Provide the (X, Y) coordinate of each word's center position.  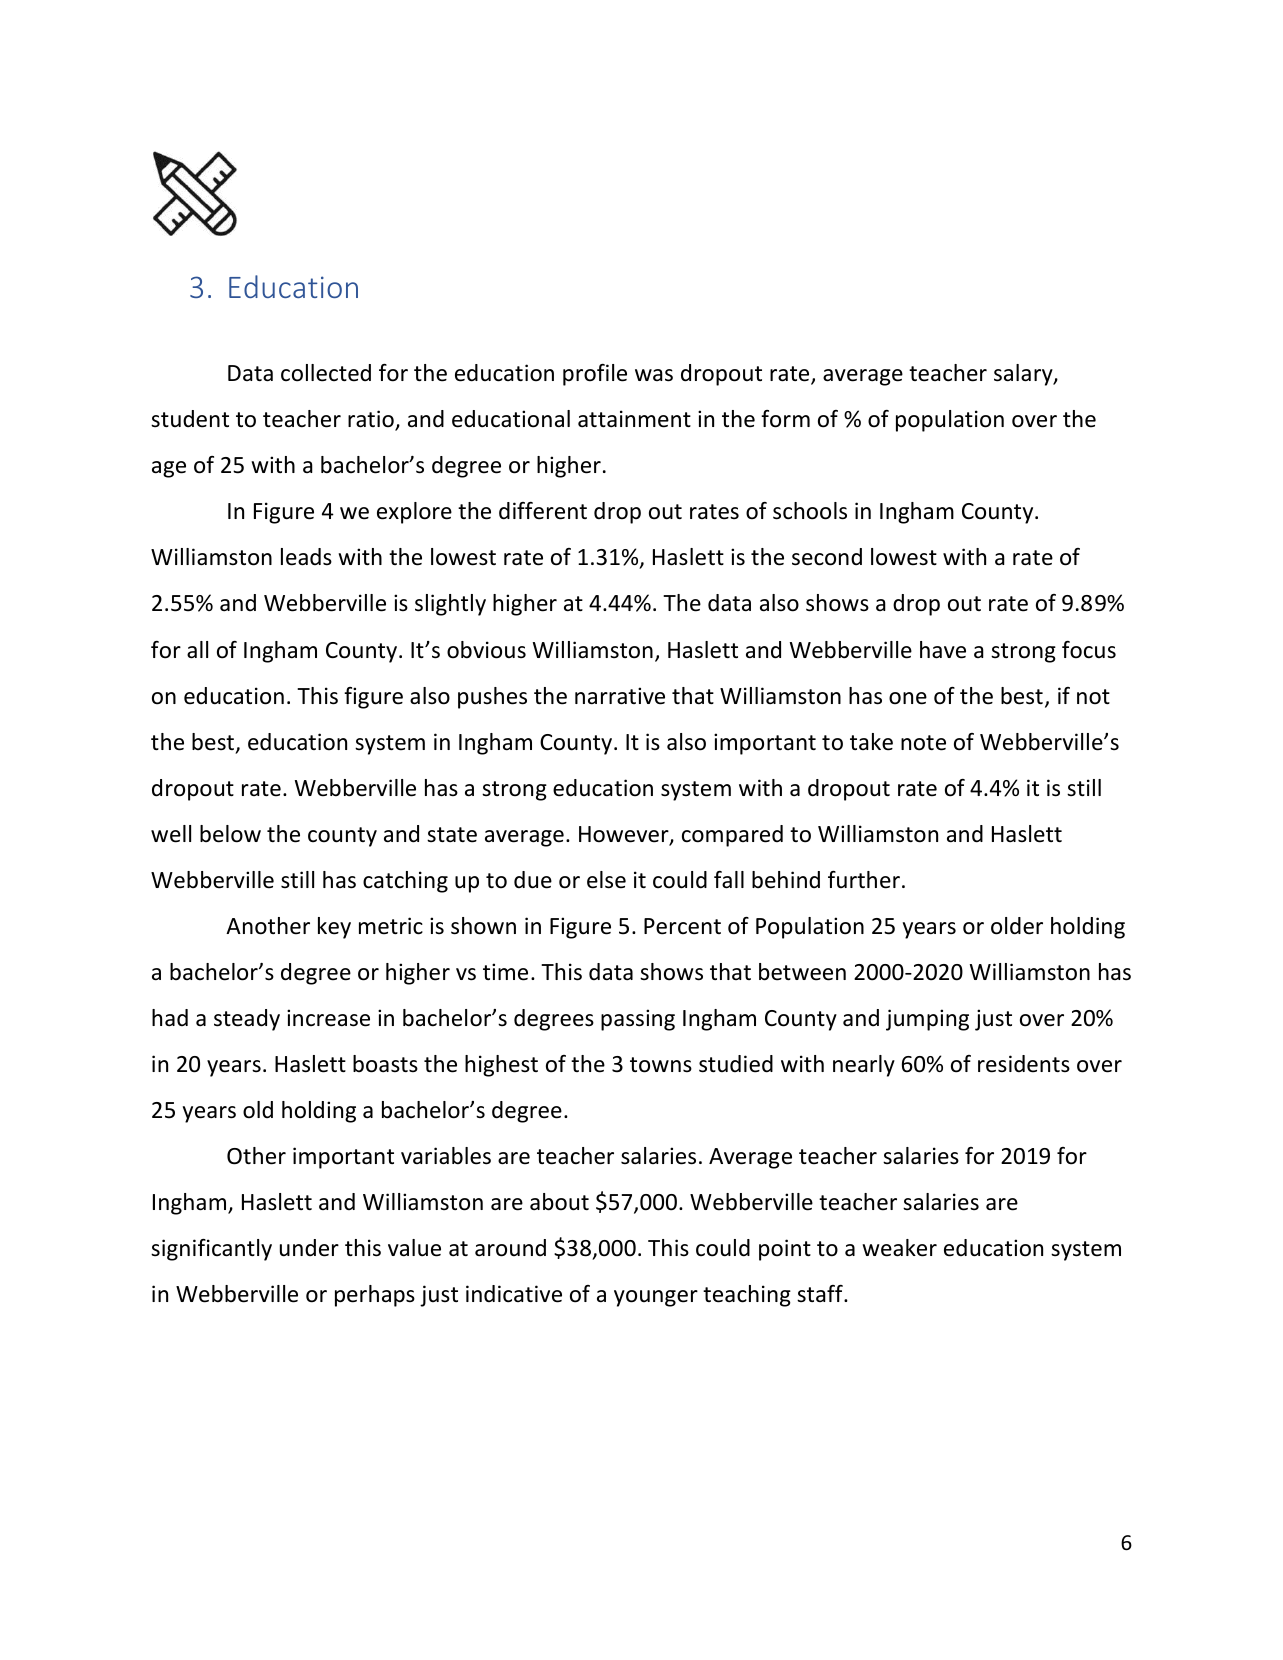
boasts (385, 1064)
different (543, 511)
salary (1024, 375)
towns (661, 1065)
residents (1024, 1064)
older (1017, 926)
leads (306, 557)
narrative (620, 696)
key (334, 928)
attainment (634, 419)
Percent (682, 926)
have (943, 650)
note (923, 743)
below (230, 834)
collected (326, 373)
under (309, 1248)
